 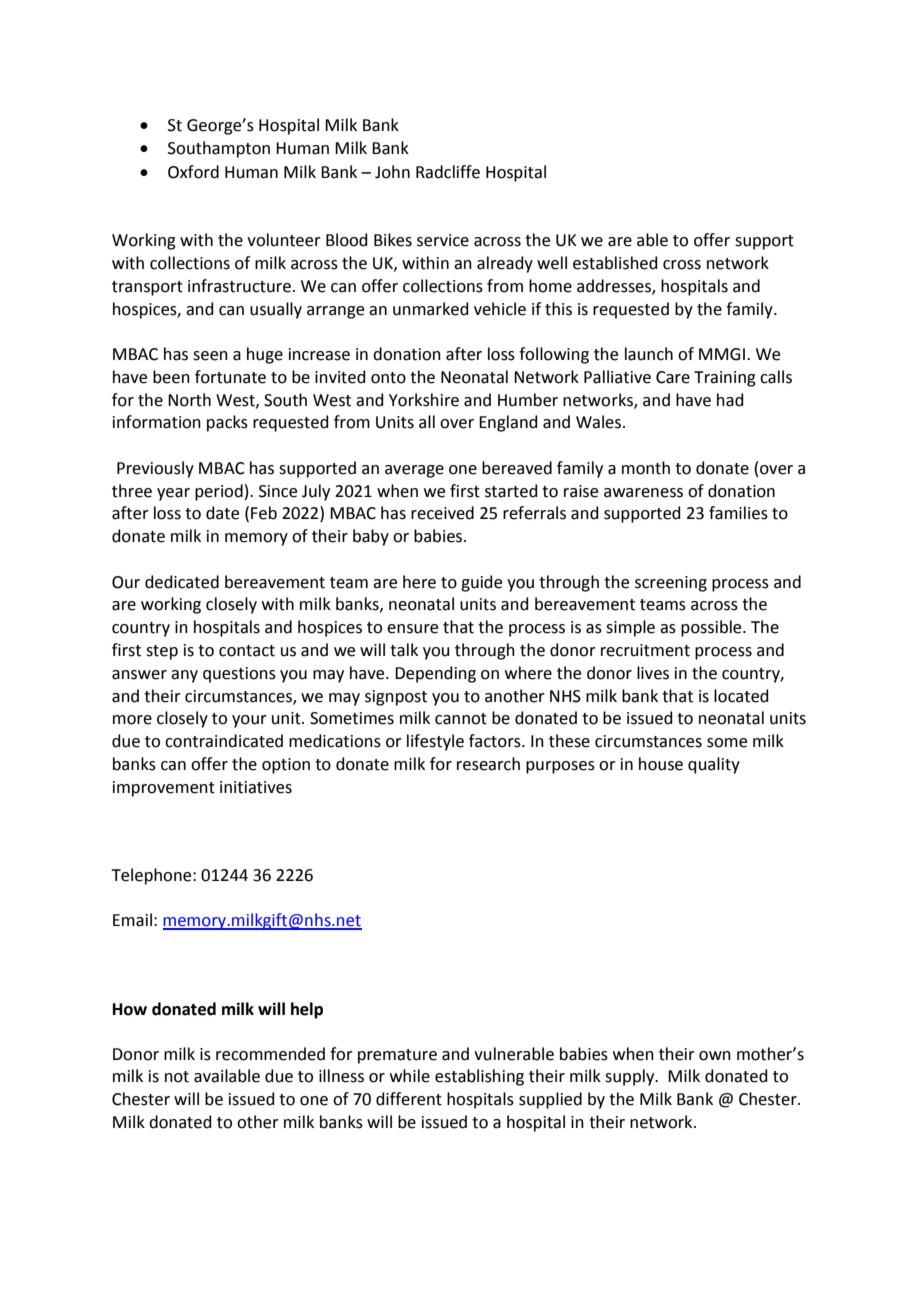 I want to click on Radcliffe, so click(x=448, y=172).
